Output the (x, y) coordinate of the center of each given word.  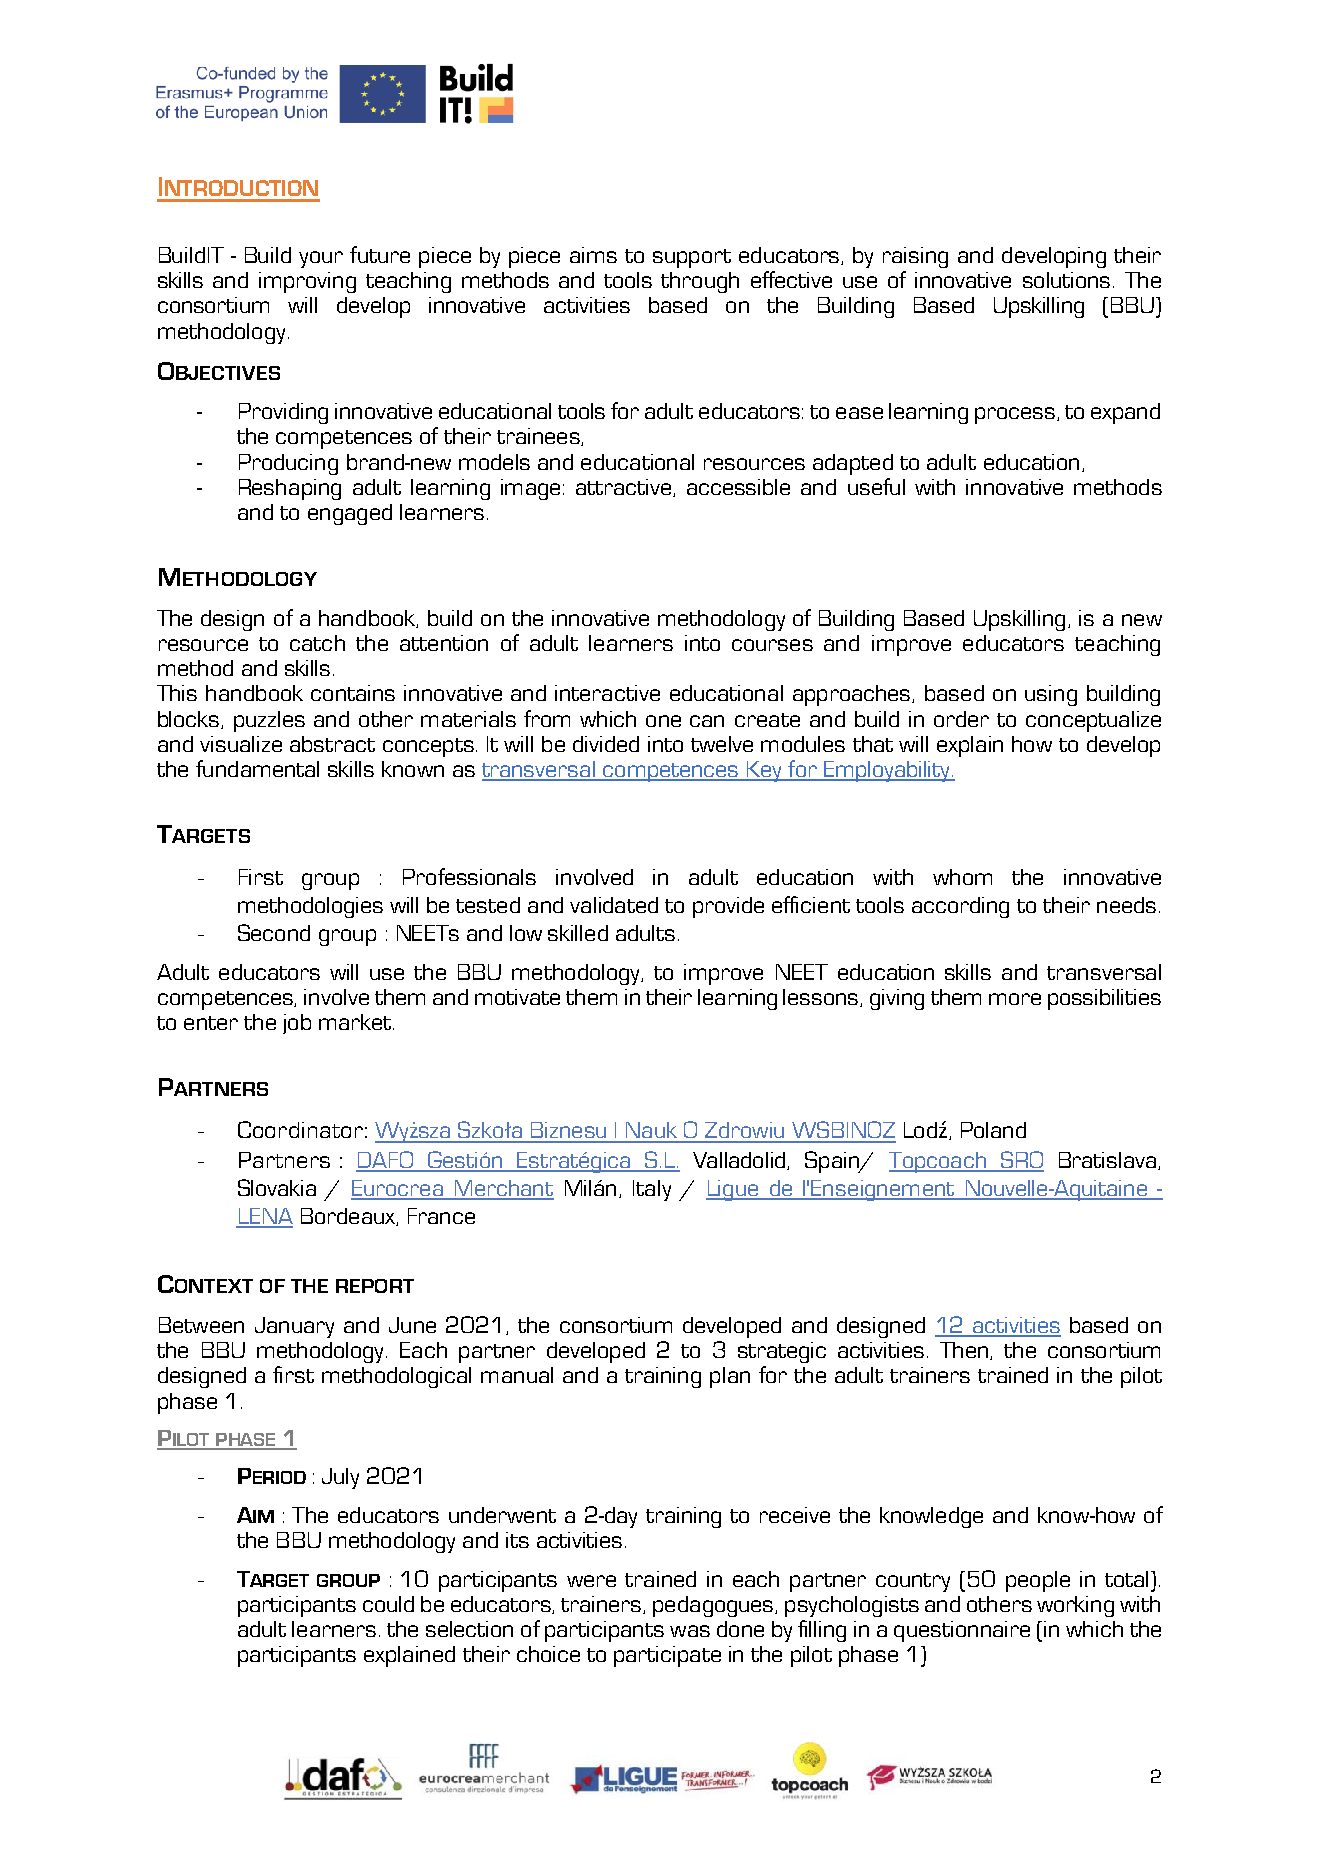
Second (274, 932)
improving (307, 282)
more (1015, 999)
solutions (1066, 280)
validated (614, 905)
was (690, 1631)
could (388, 1604)
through (700, 282)
